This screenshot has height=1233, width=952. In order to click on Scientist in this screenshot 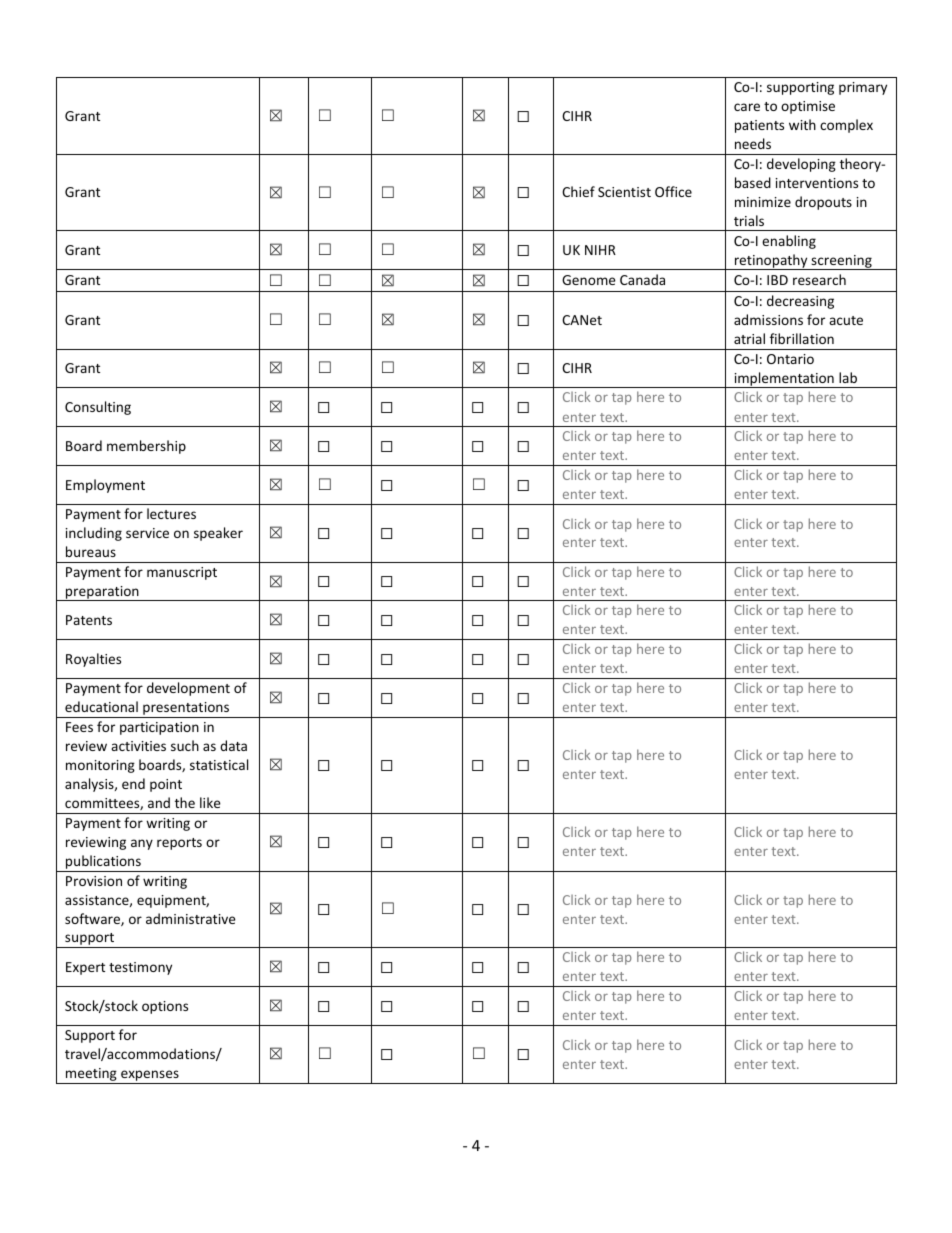, I will do `click(624, 192)`.
